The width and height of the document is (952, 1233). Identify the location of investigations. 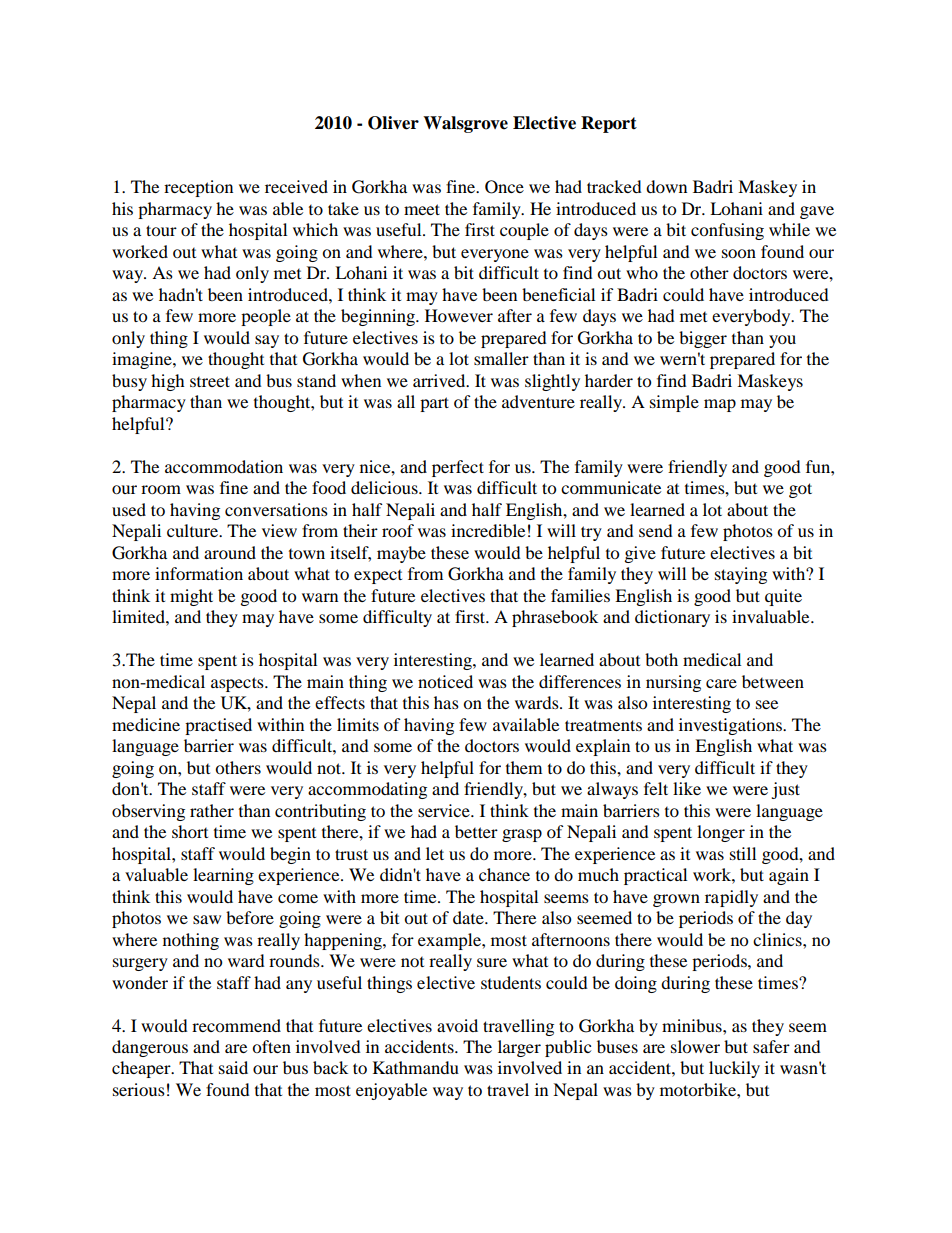
(731, 726).
